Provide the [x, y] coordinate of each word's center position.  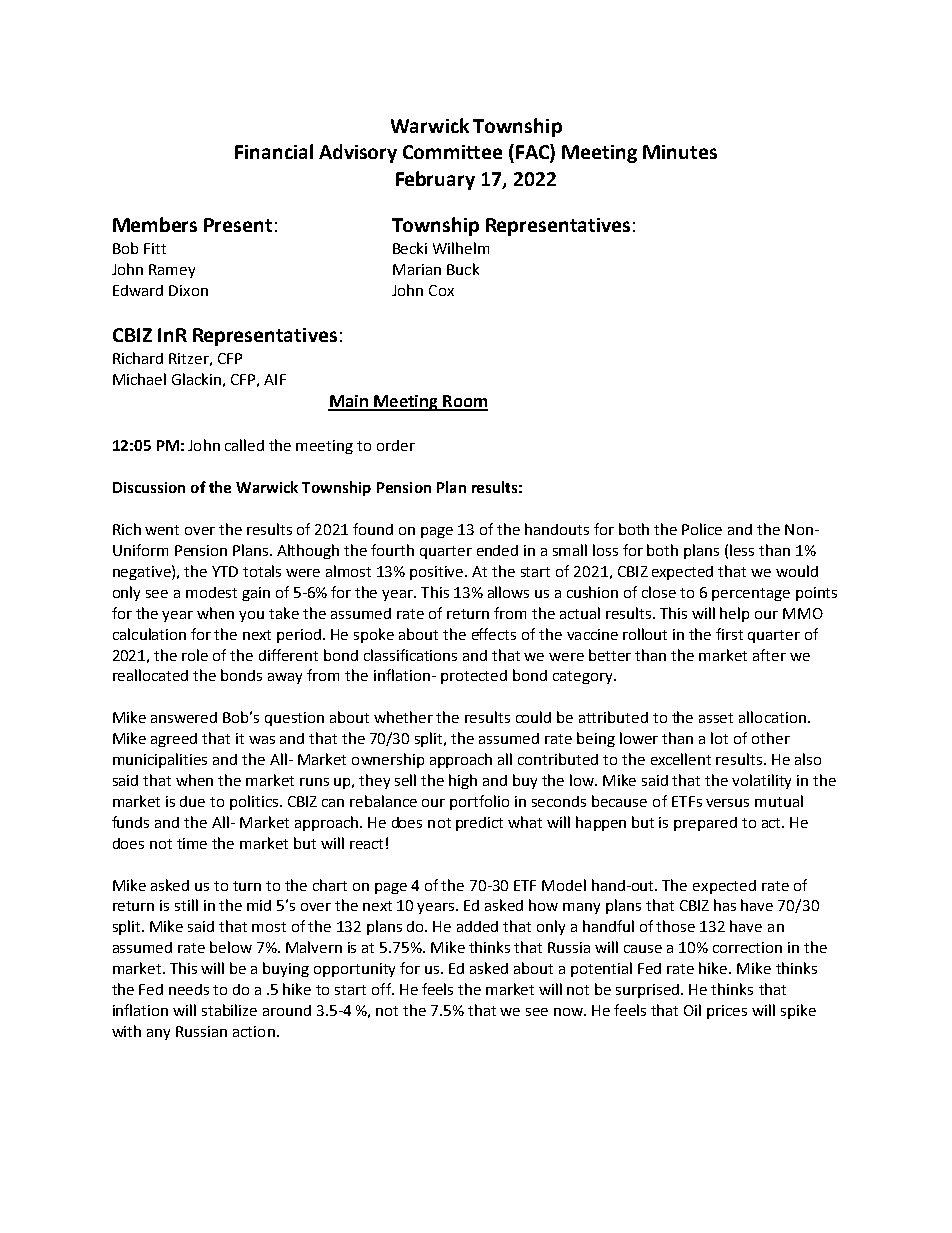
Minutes [680, 152]
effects [494, 634]
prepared [705, 824]
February [435, 180]
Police [702, 529]
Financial [274, 151]
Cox [441, 290]
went [162, 530]
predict [479, 824]
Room [464, 402]
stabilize [229, 1010]
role [195, 655]
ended [497, 550]
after [769, 655]
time [192, 843]
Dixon [188, 290]
